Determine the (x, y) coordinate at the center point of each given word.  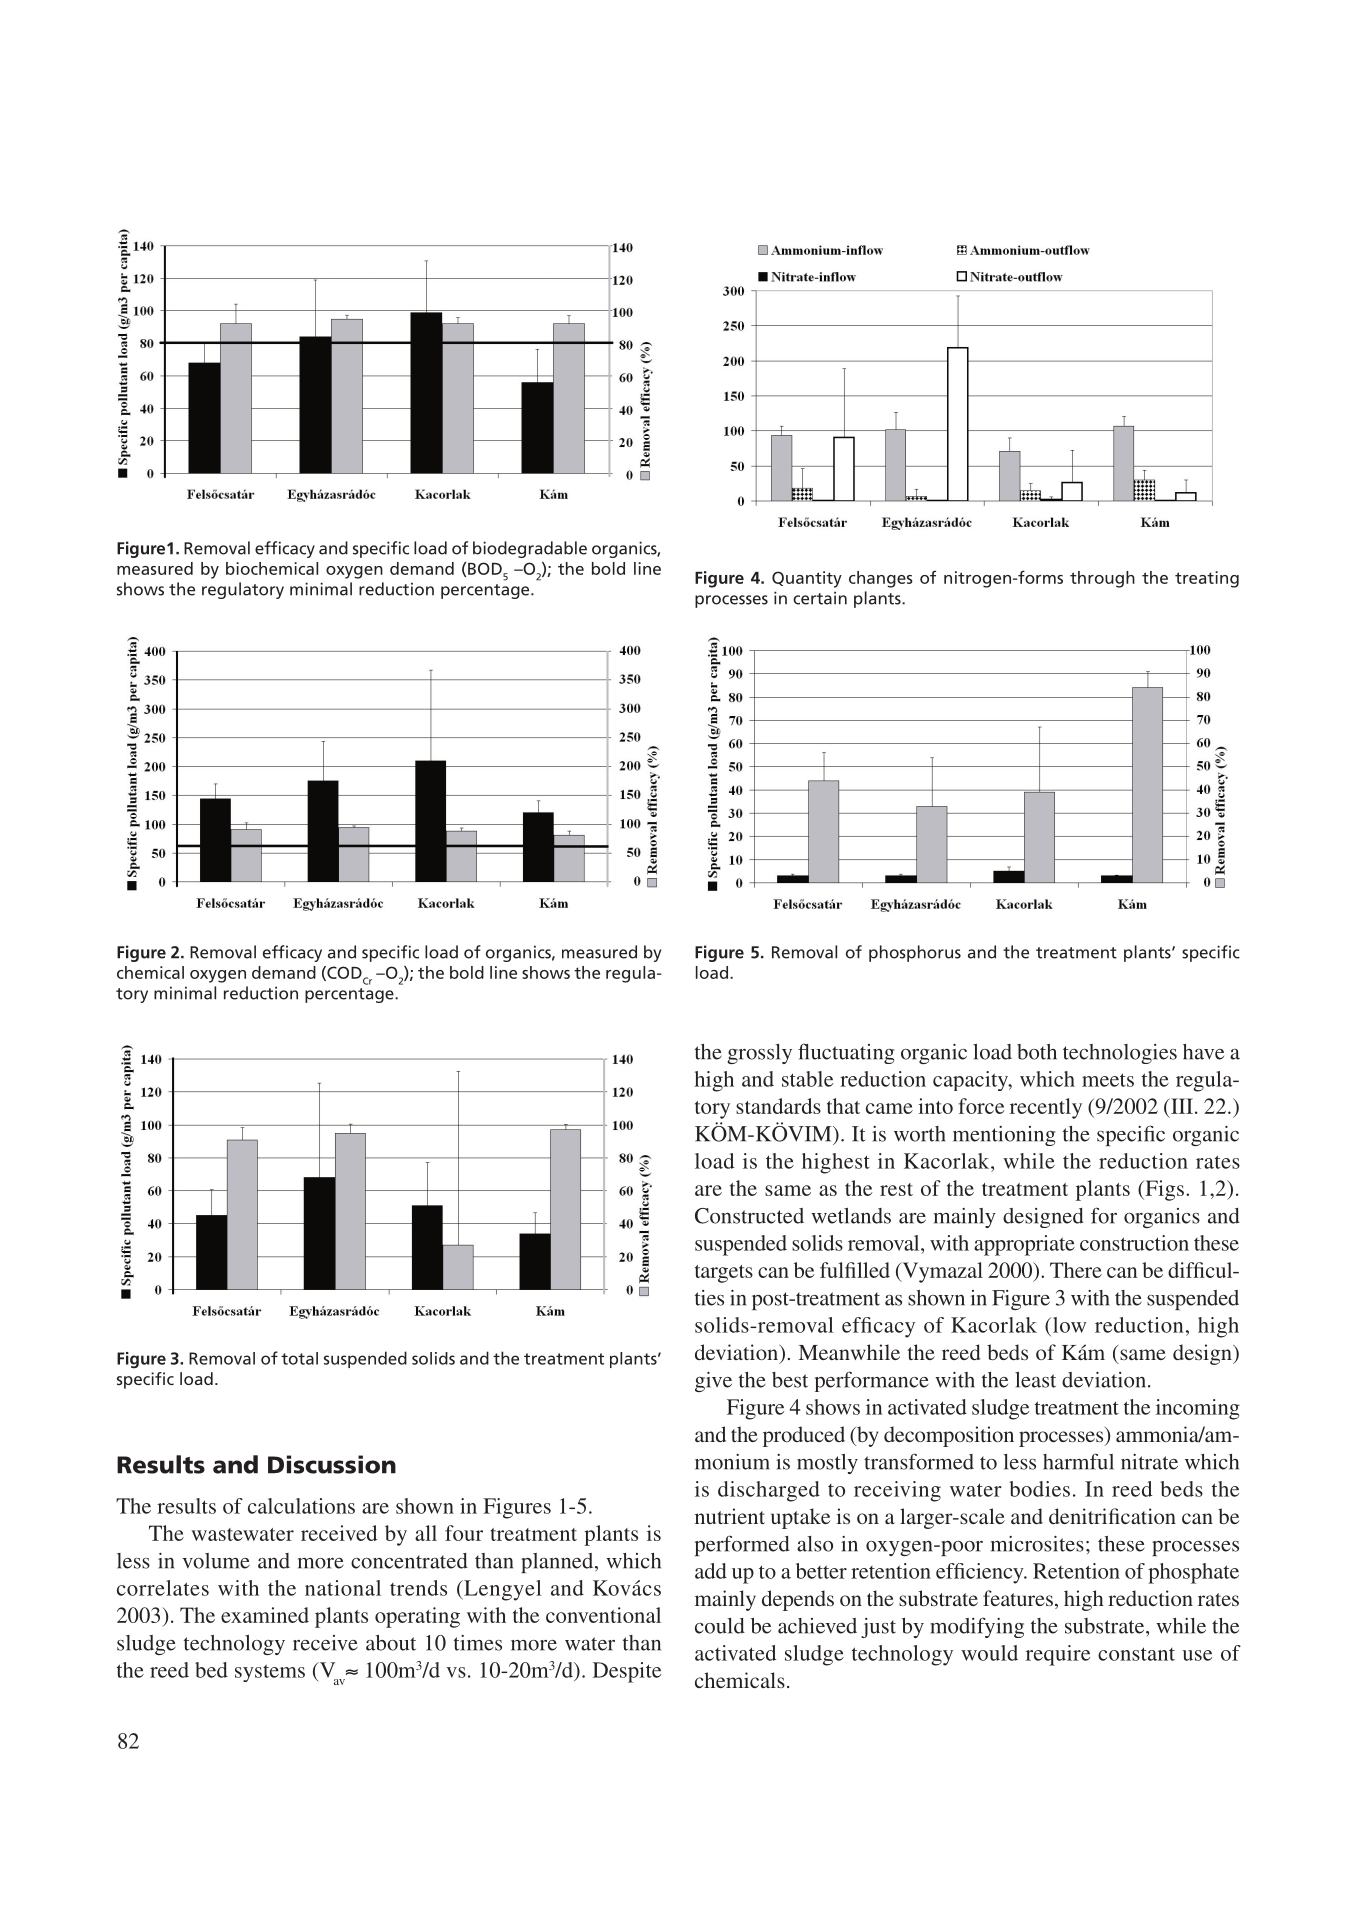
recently (1046, 1108)
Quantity (807, 579)
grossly (759, 1054)
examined (265, 1615)
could (720, 1626)
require (1058, 1655)
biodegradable (530, 549)
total (299, 1358)
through (1102, 579)
